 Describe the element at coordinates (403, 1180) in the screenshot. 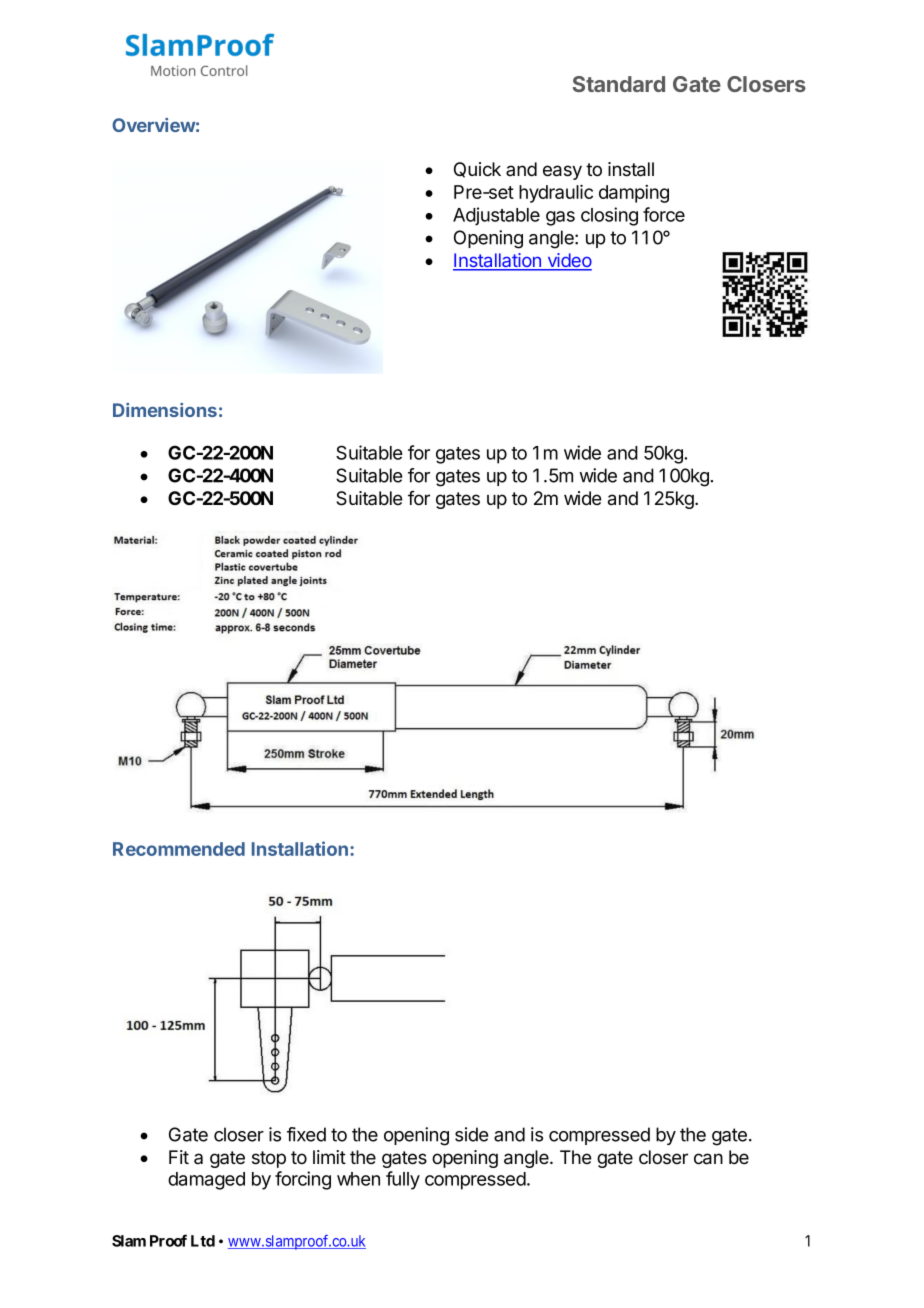

I see `fully` at that location.
